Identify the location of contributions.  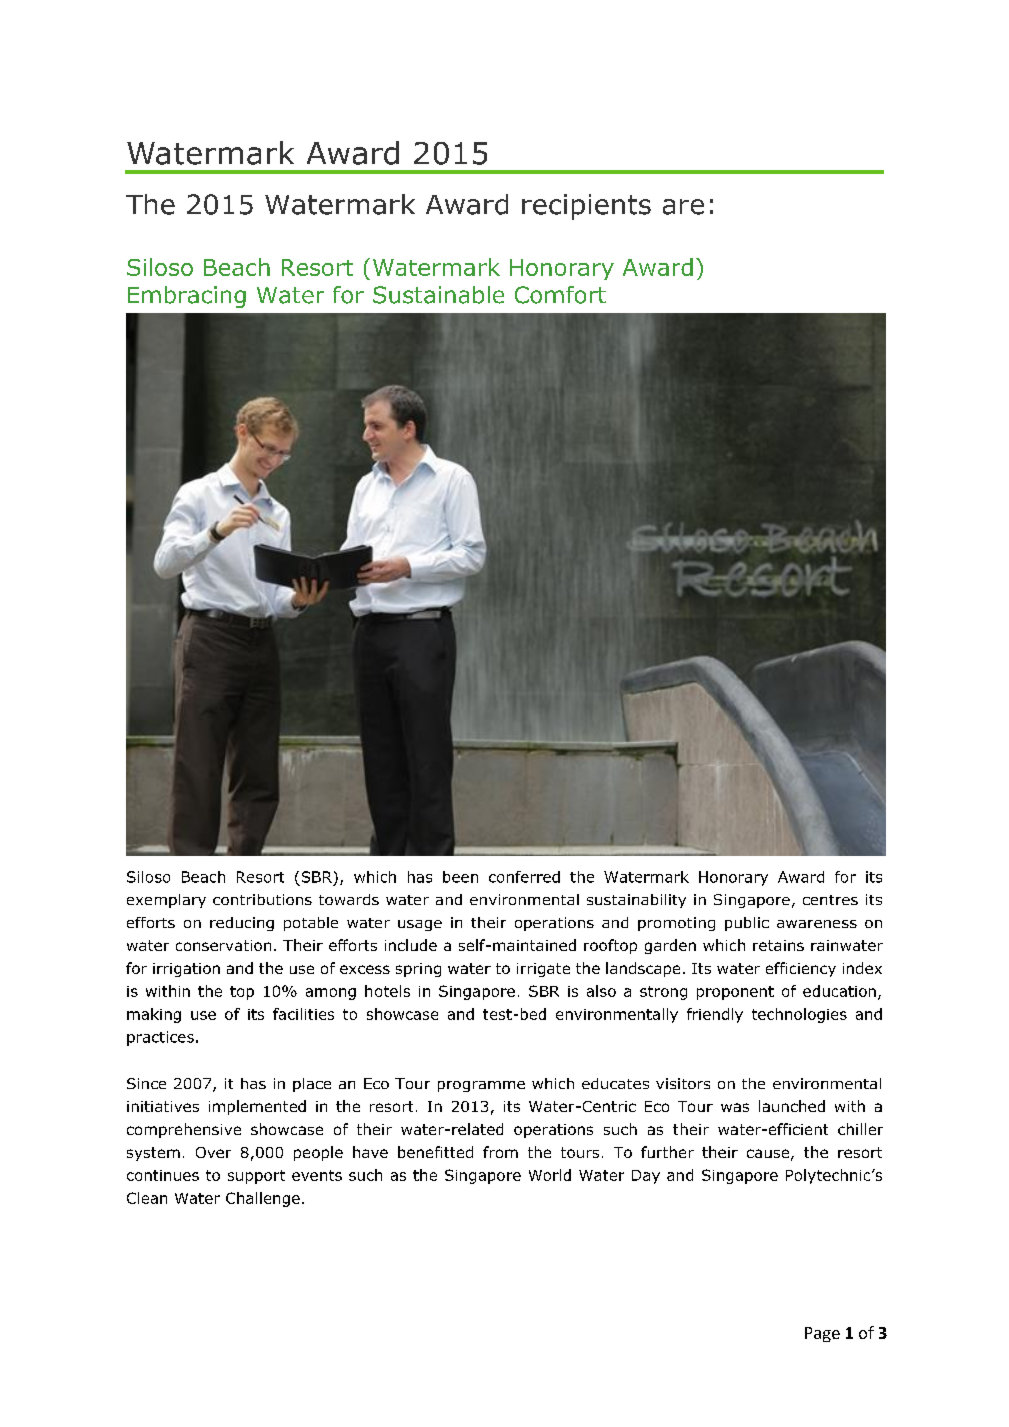
(262, 899).
